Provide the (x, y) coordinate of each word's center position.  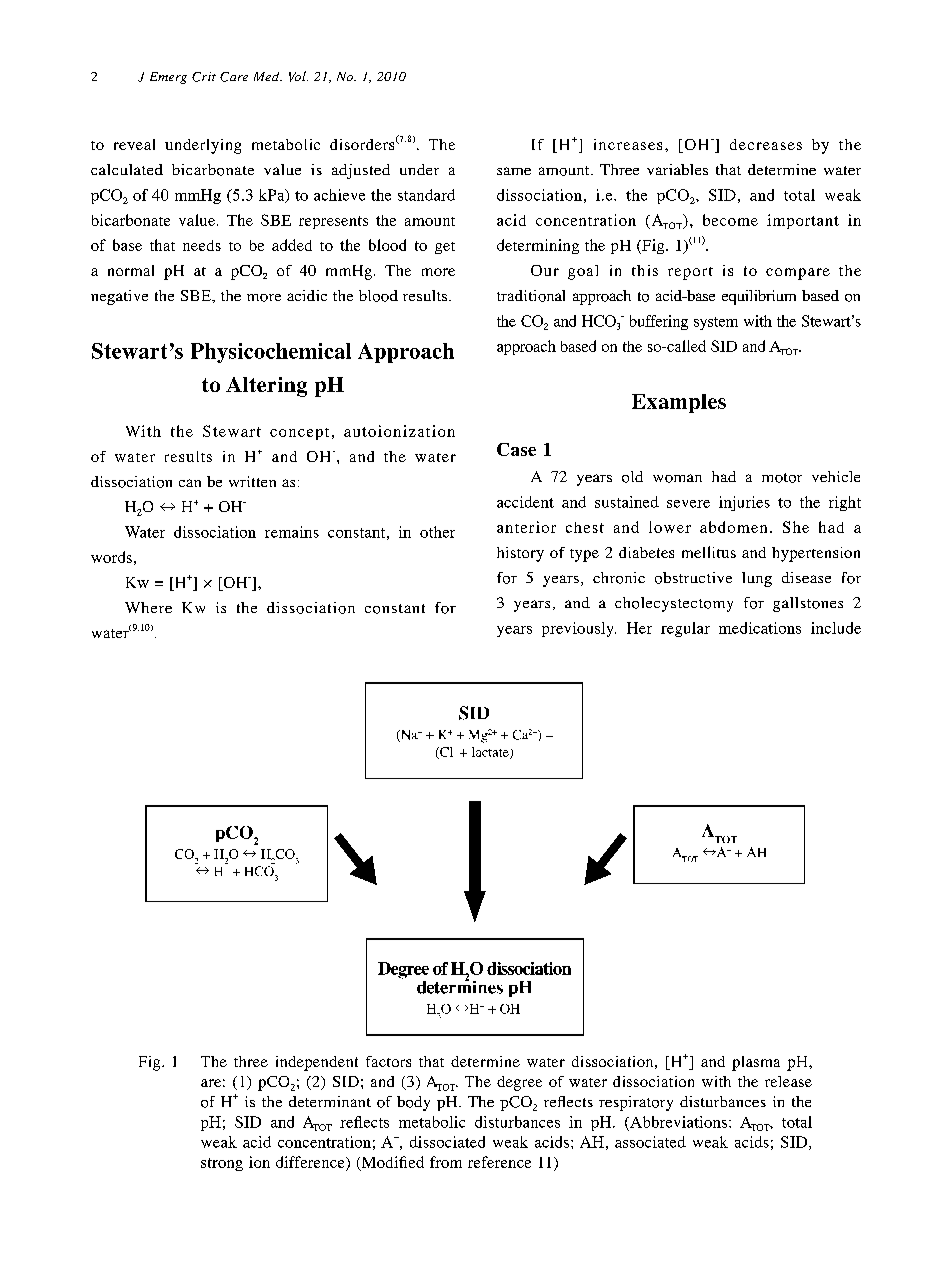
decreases (766, 144)
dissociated (447, 1142)
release (788, 1081)
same (514, 171)
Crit (204, 77)
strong (222, 1164)
